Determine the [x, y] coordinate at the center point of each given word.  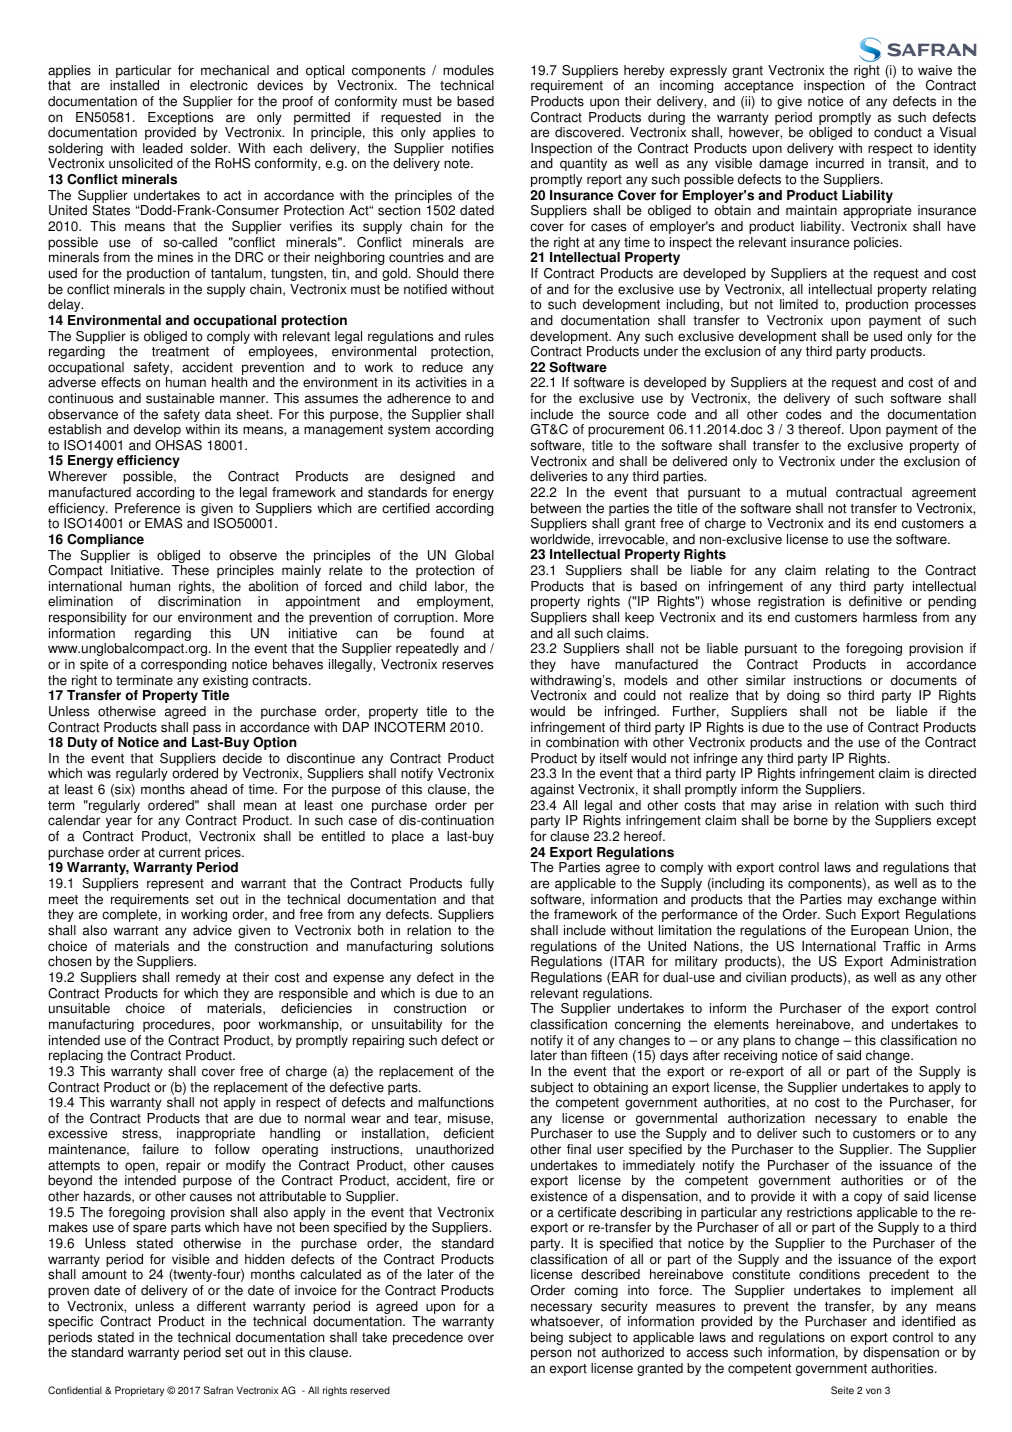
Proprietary [139, 1391]
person [551, 1354]
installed [134, 85]
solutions [467, 946]
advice [212, 930]
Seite [842, 1390]
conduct [898, 132]
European [879, 931]
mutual [806, 492]
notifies [473, 148]
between [556, 508]
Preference [147, 508]
